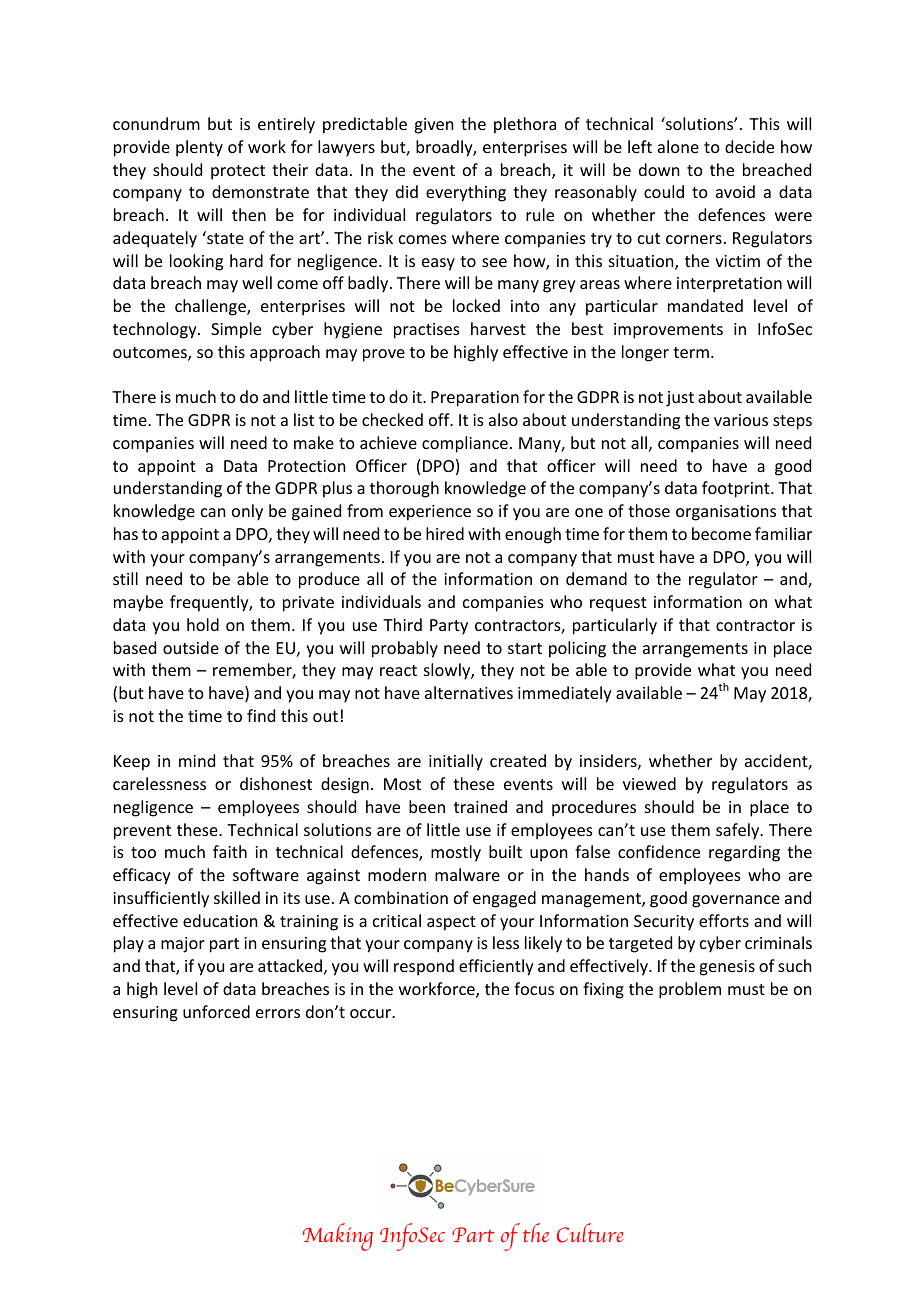 The width and height of the screenshot is (924, 1308). I want to click on Making, so click(338, 1237).
